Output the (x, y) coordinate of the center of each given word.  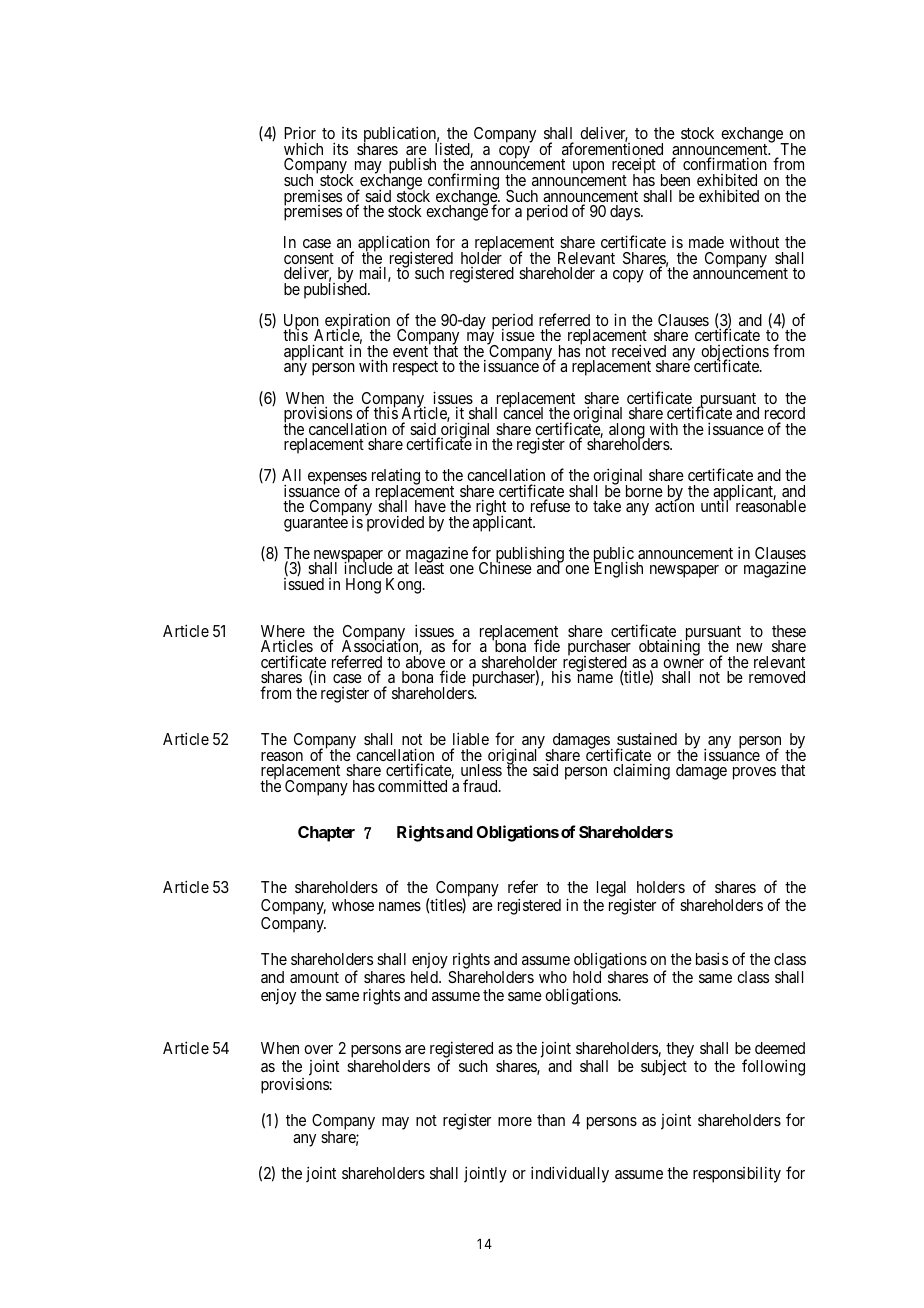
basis (712, 958)
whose (353, 905)
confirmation (725, 163)
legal (613, 890)
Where (283, 631)
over (318, 1049)
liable (471, 738)
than (551, 1120)
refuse (550, 505)
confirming (463, 182)
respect (415, 368)
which (303, 148)
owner (683, 663)
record (785, 413)
